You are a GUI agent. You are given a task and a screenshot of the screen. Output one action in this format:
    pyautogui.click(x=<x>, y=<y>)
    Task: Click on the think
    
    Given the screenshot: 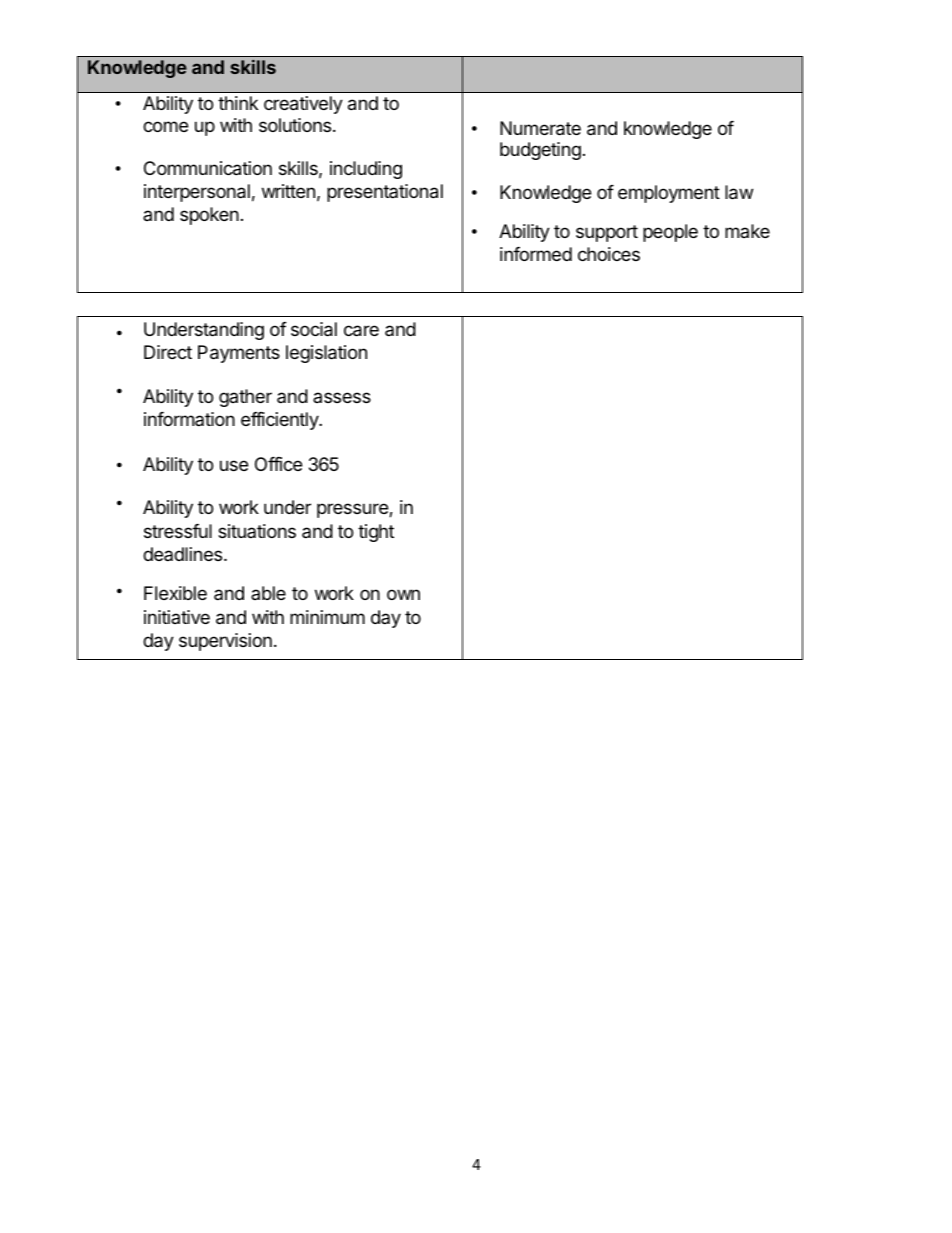 What is the action you would take?
    pyautogui.click(x=238, y=103)
